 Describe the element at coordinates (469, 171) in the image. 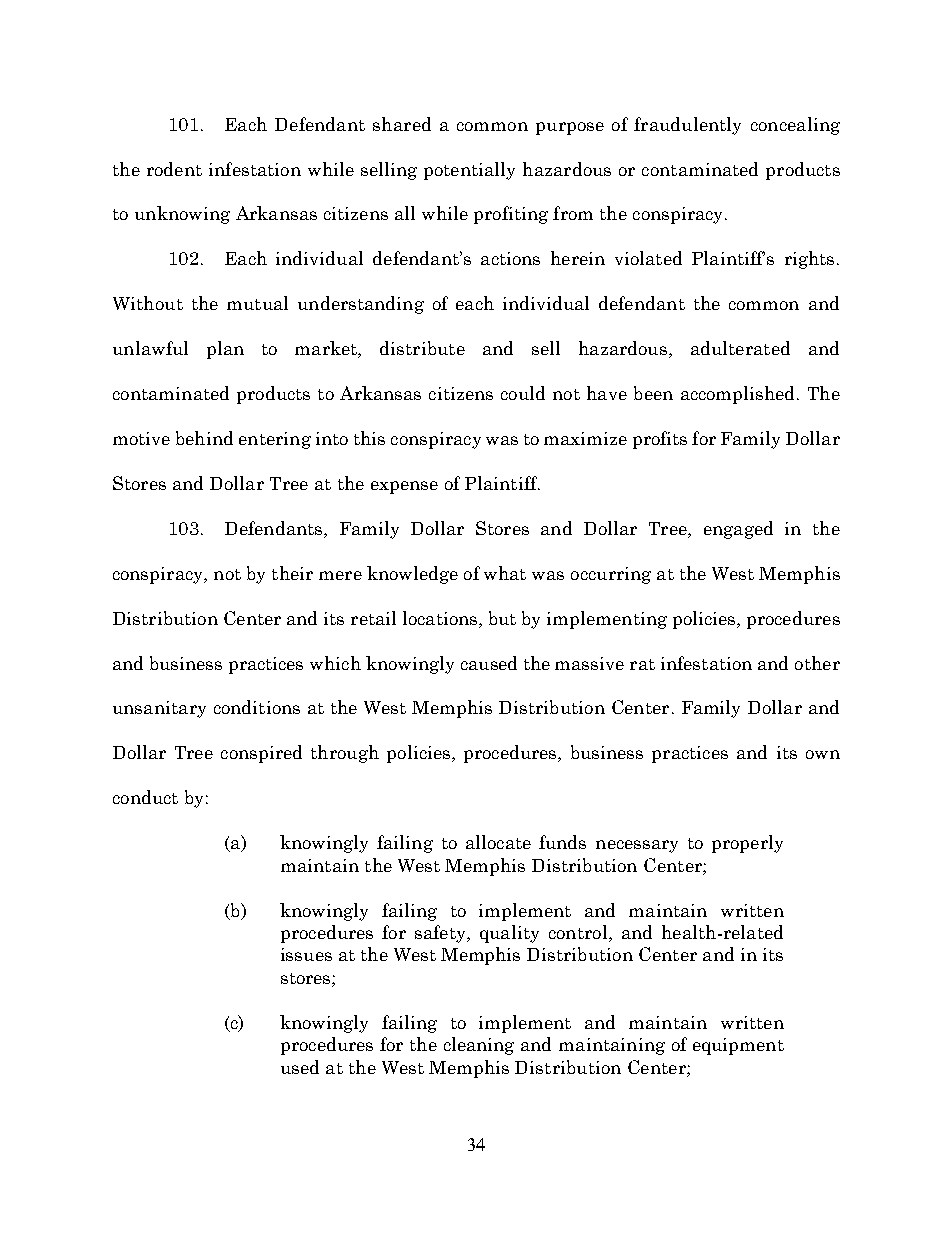

I see `potentially` at that location.
